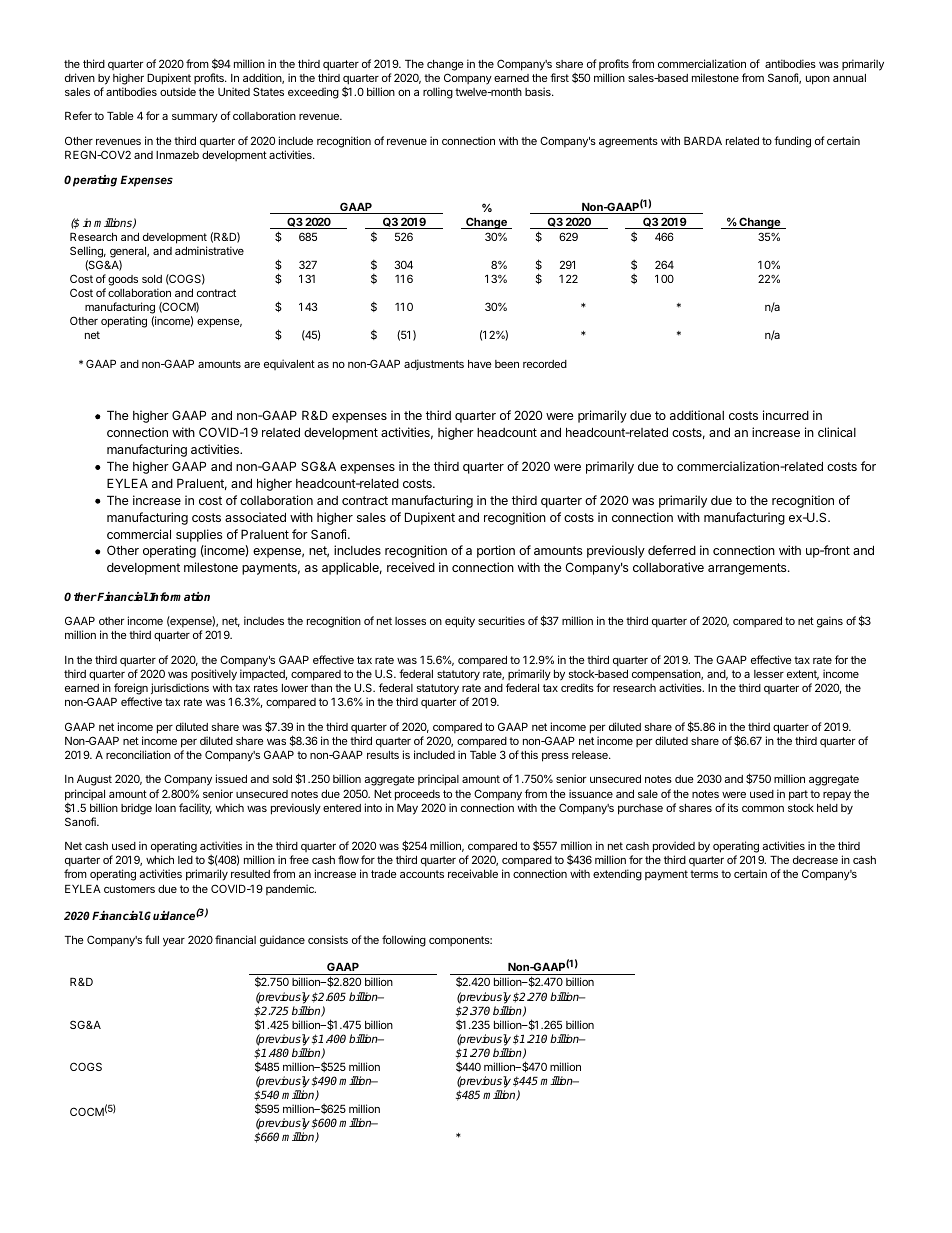 The width and height of the screenshot is (952, 1233). Describe the element at coordinates (818, 80) in the screenshot. I see `upon` at that location.
